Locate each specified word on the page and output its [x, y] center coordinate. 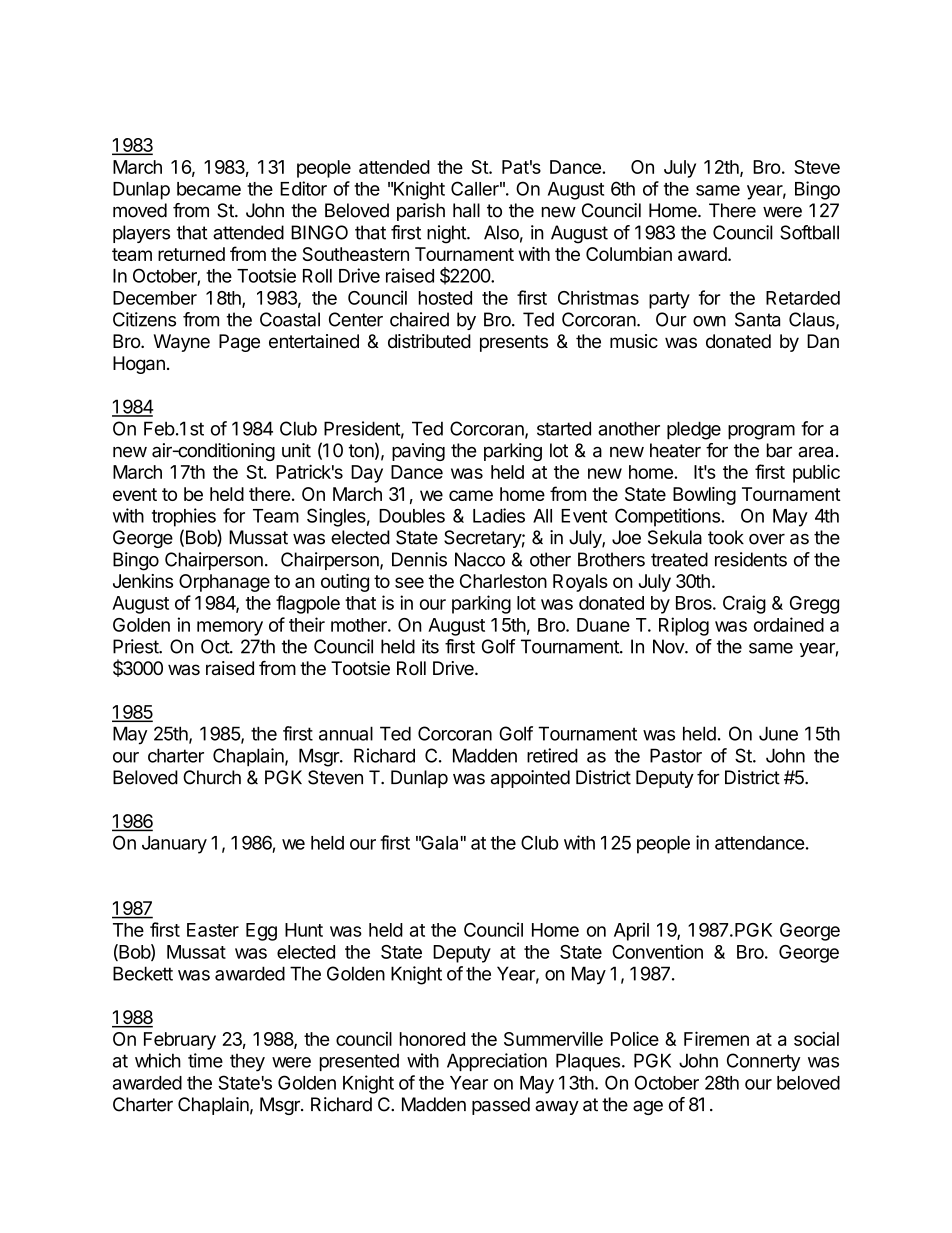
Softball [809, 232]
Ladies [499, 515]
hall [466, 210]
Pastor [676, 755]
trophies [184, 517]
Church [212, 777]
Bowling [704, 496]
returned [191, 254]
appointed [530, 779]
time [205, 1060]
